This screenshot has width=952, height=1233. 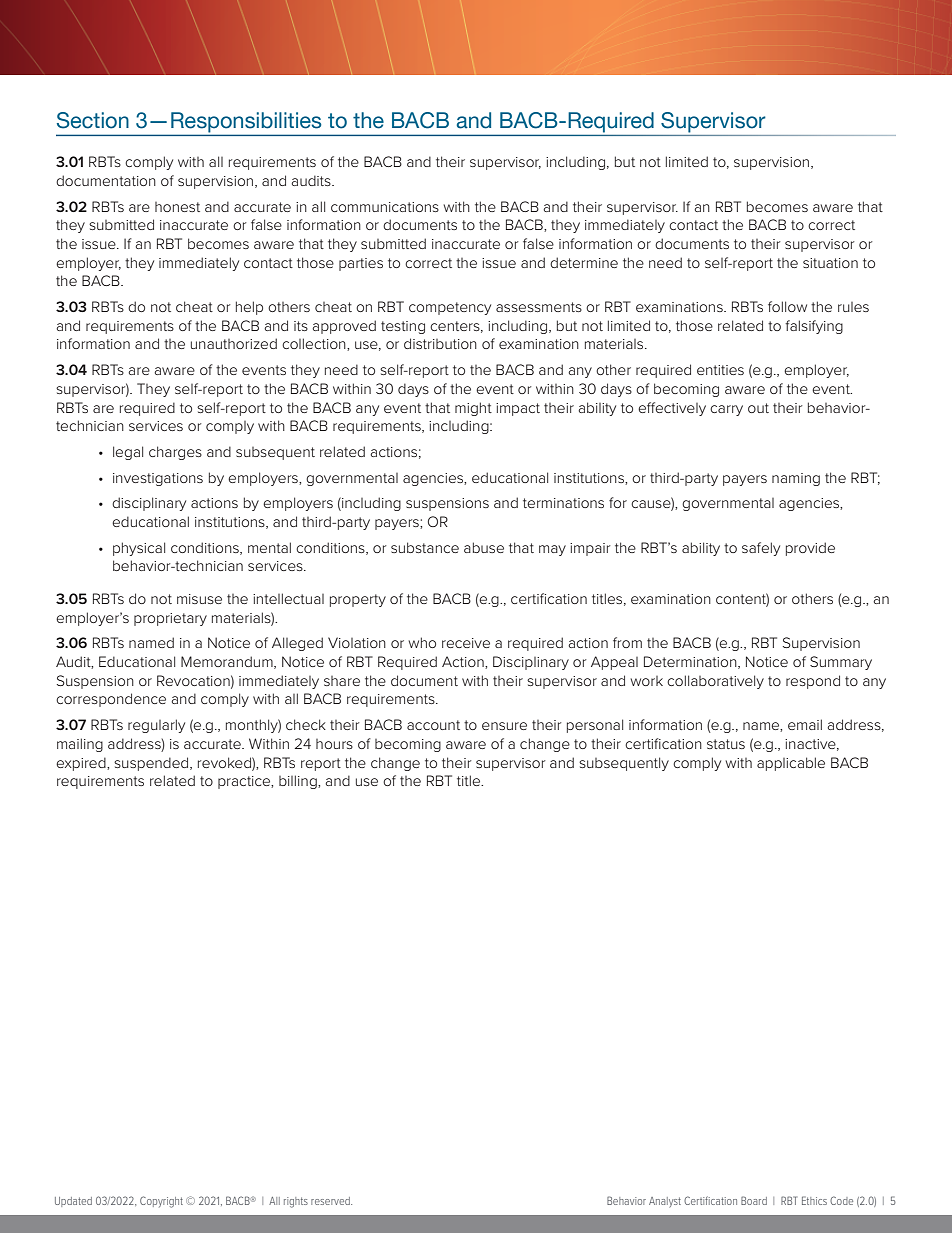 I want to click on honest, so click(x=177, y=207).
